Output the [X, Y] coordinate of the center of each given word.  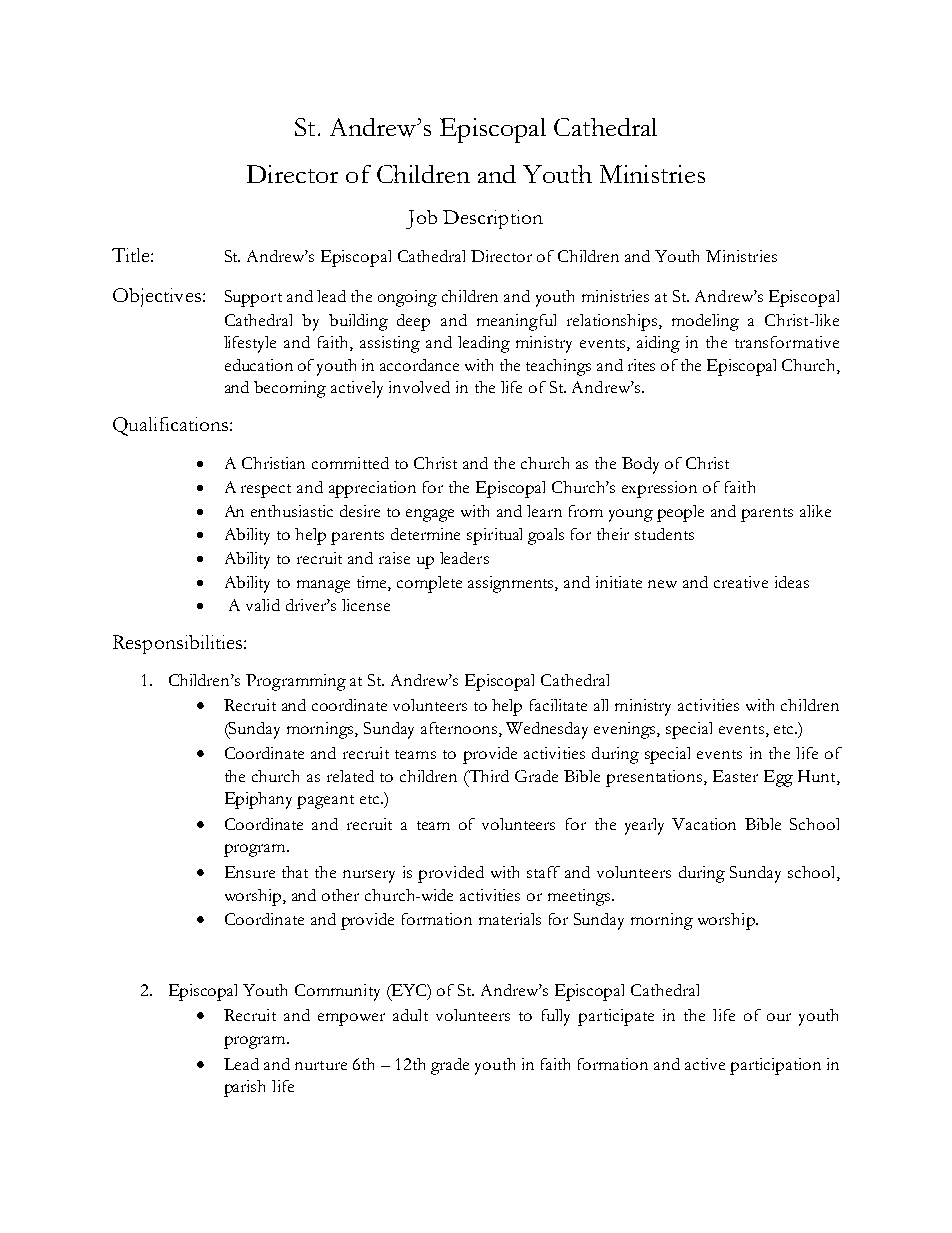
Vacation [704, 824]
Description [493, 219]
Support [253, 298]
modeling [705, 322]
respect [266, 491]
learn [544, 511]
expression [659, 489]
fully [556, 1017]
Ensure [250, 872]
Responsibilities [179, 644]
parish [244, 1088]
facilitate [558, 705]
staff [543, 872]
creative [741, 582]
